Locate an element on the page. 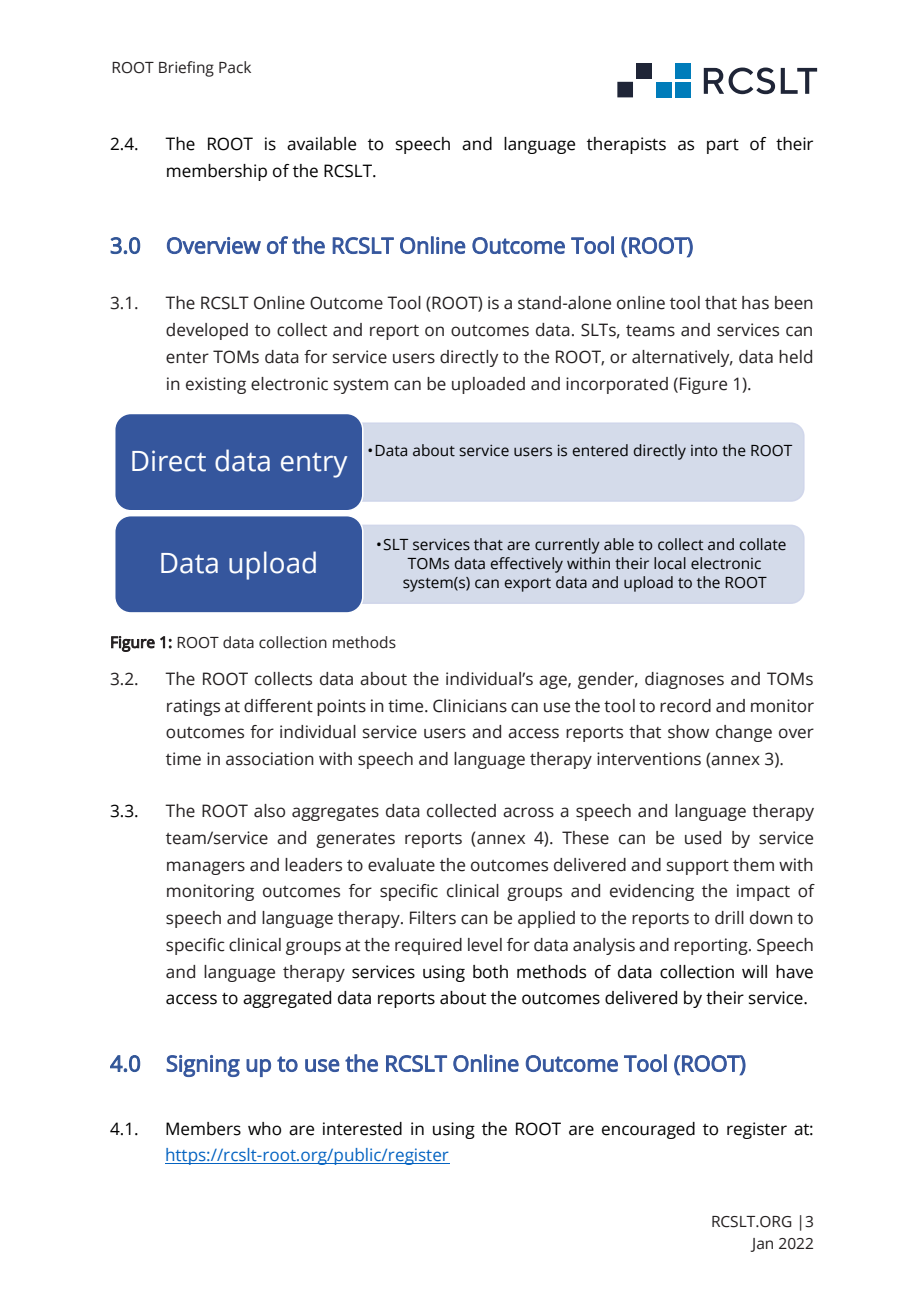 The height and width of the document is (1308, 924). who is located at coordinates (264, 1129).
